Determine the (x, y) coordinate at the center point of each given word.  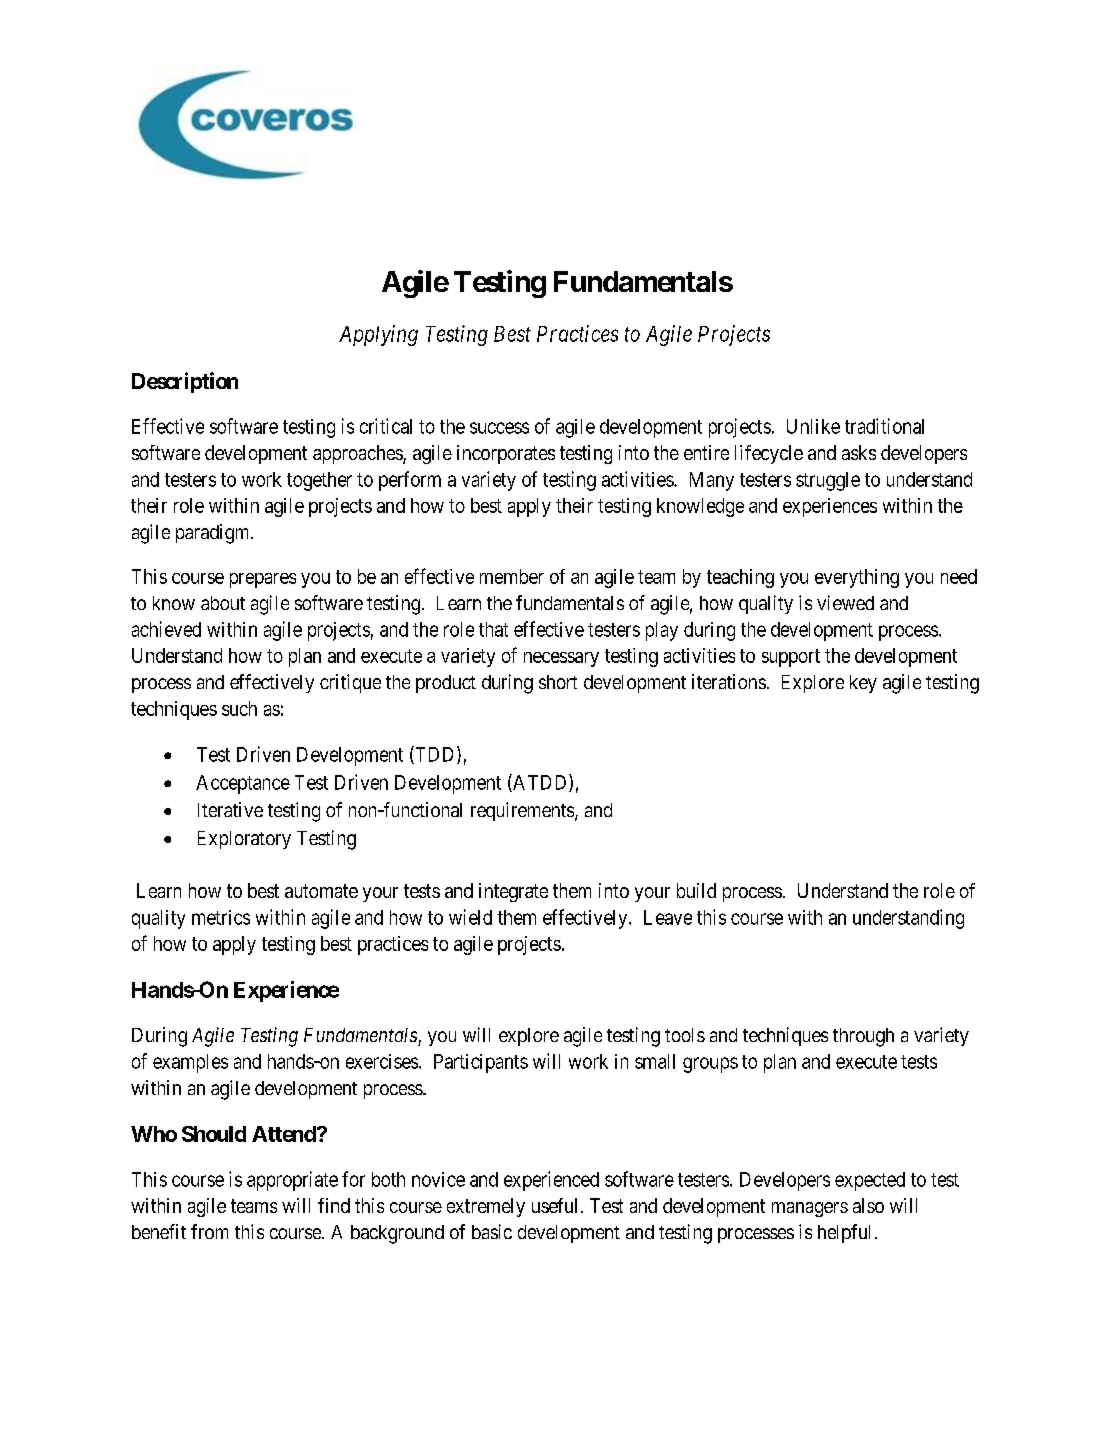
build (696, 890)
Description (185, 382)
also (868, 1205)
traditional (884, 426)
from (209, 1231)
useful (554, 1205)
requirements (523, 811)
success (499, 428)
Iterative (230, 809)
